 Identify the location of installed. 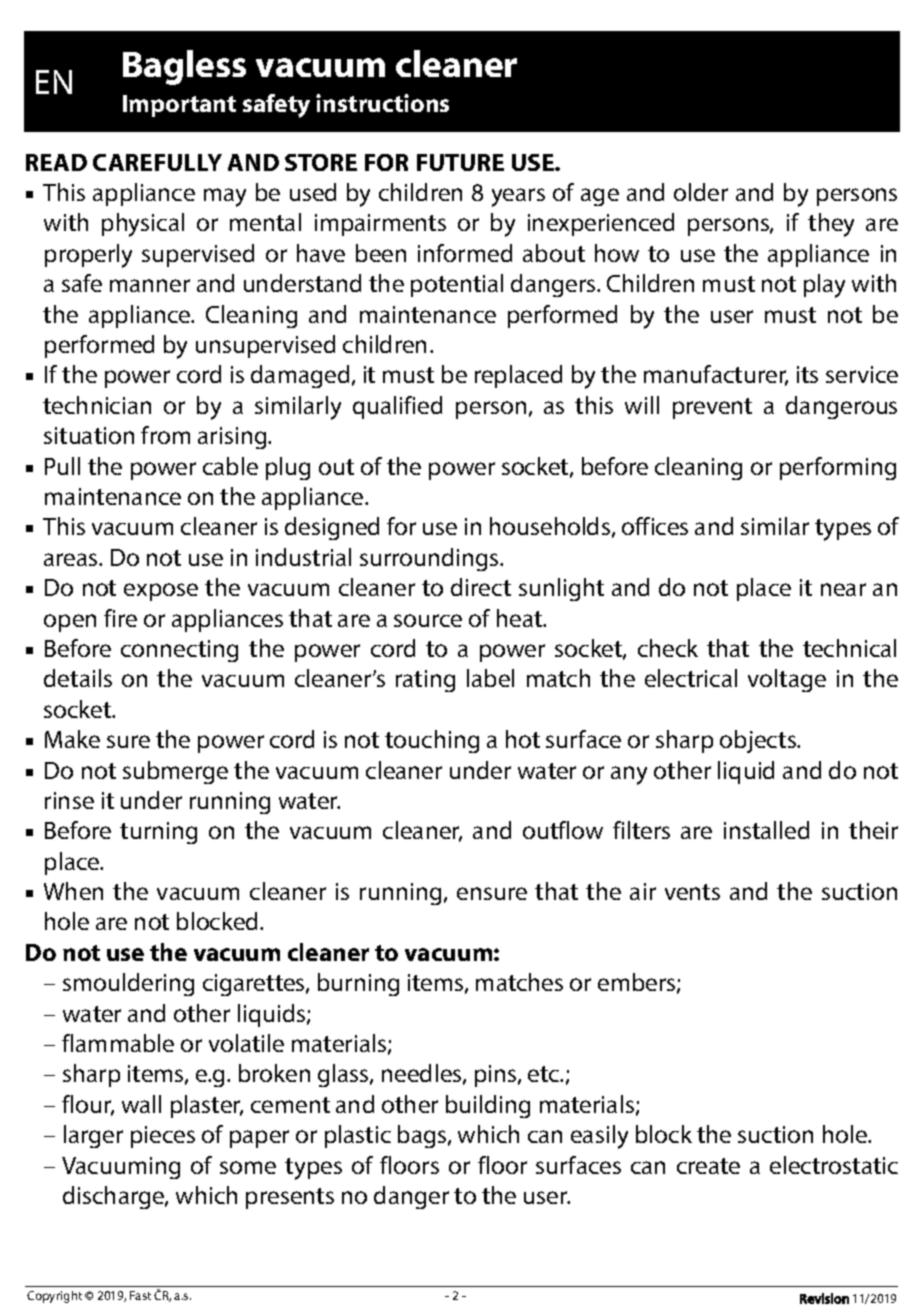
(766, 830).
